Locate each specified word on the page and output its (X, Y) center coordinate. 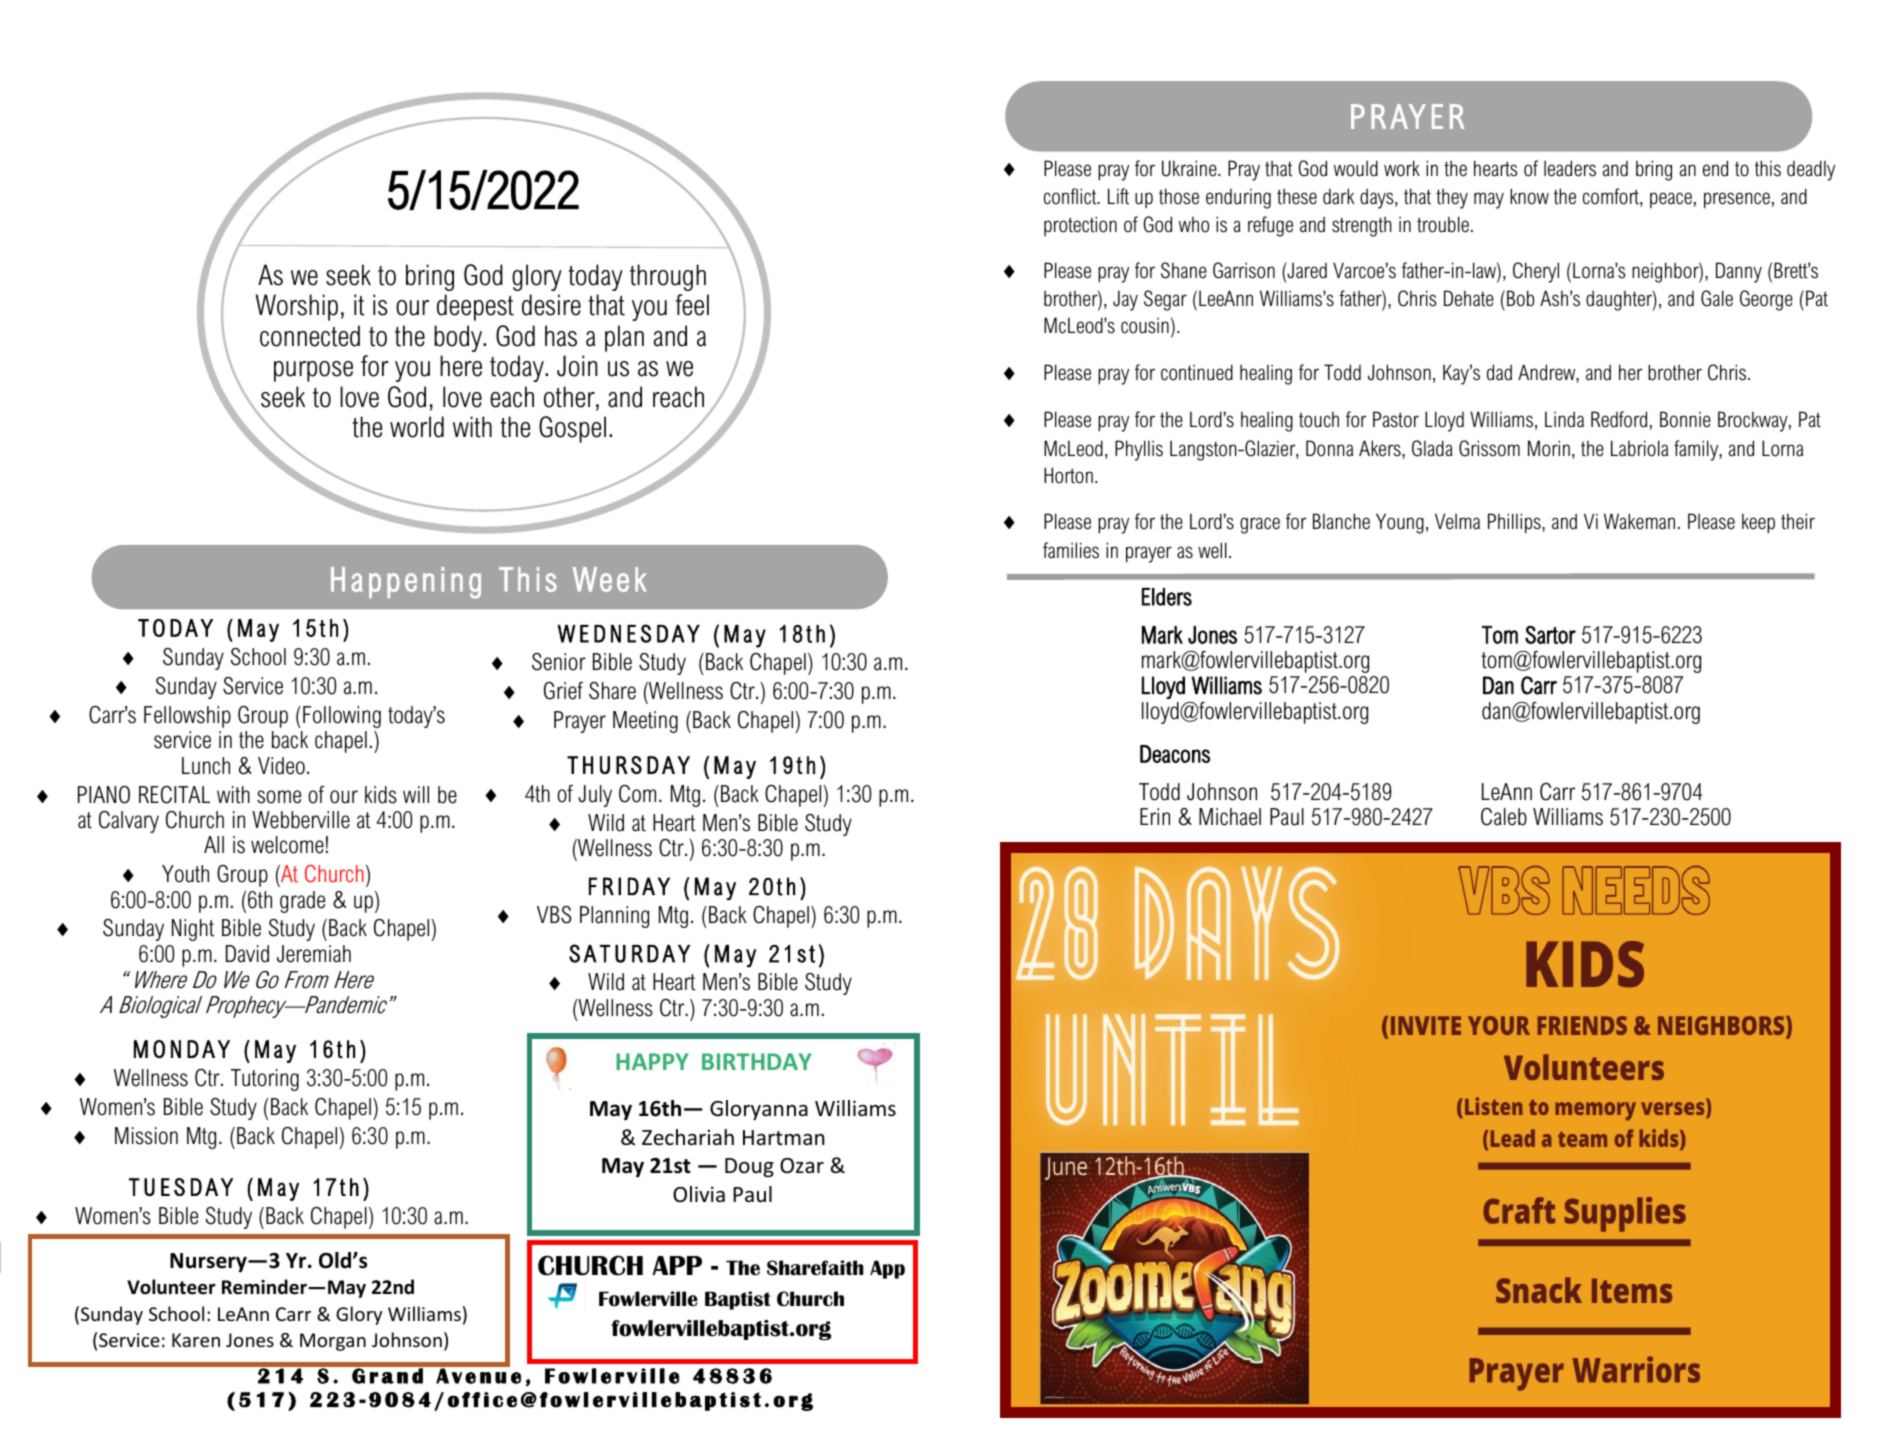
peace (1671, 200)
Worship (297, 307)
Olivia (699, 1194)
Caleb (1504, 817)
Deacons (1175, 754)
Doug (749, 1167)
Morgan (333, 1342)
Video (281, 766)
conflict (1071, 196)
